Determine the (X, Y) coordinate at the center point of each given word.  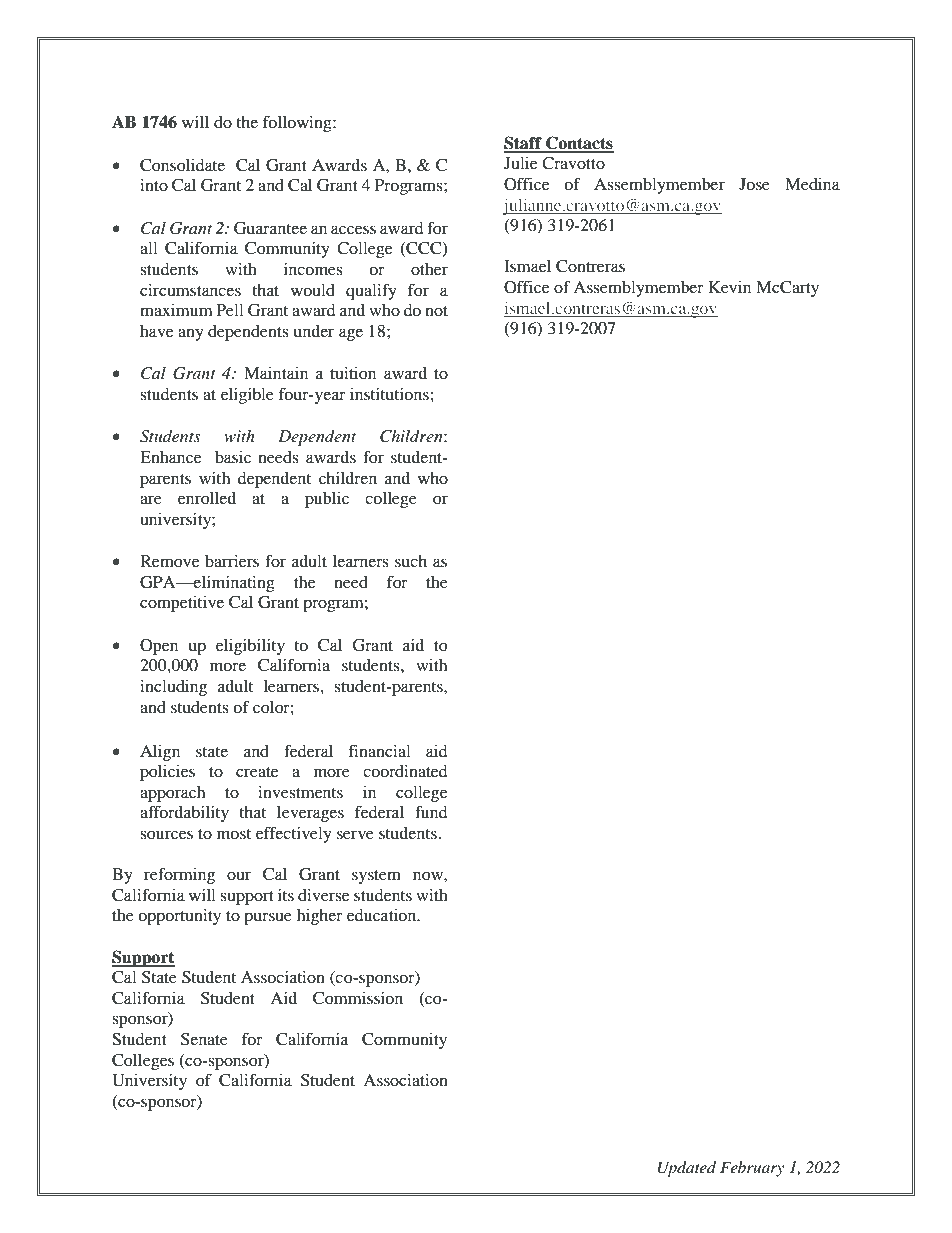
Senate (204, 1039)
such (411, 561)
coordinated (405, 771)
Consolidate (182, 165)
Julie (520, 163)
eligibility (250, 647)
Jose (754, 184)
